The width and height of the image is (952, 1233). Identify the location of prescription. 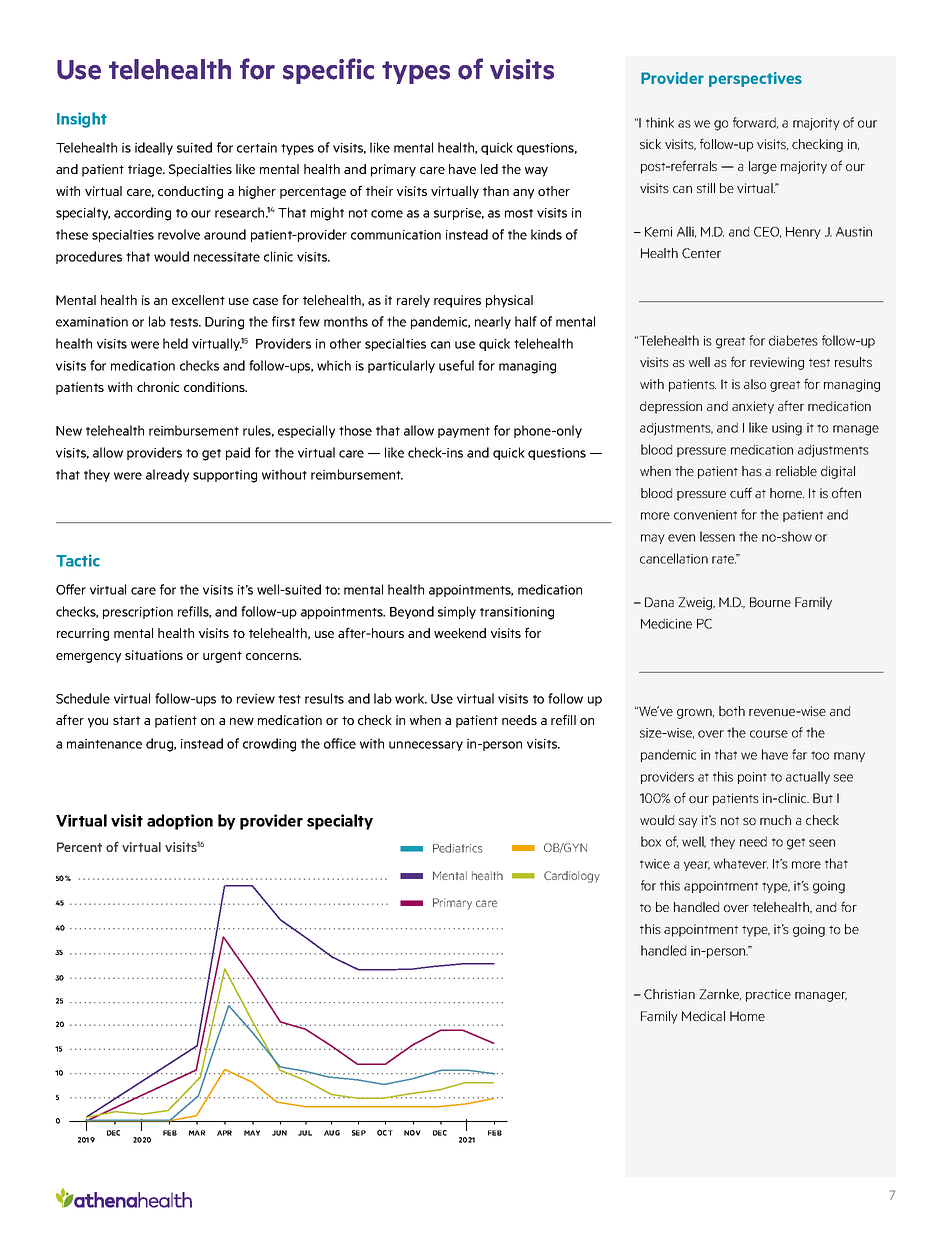
(138, 613).
